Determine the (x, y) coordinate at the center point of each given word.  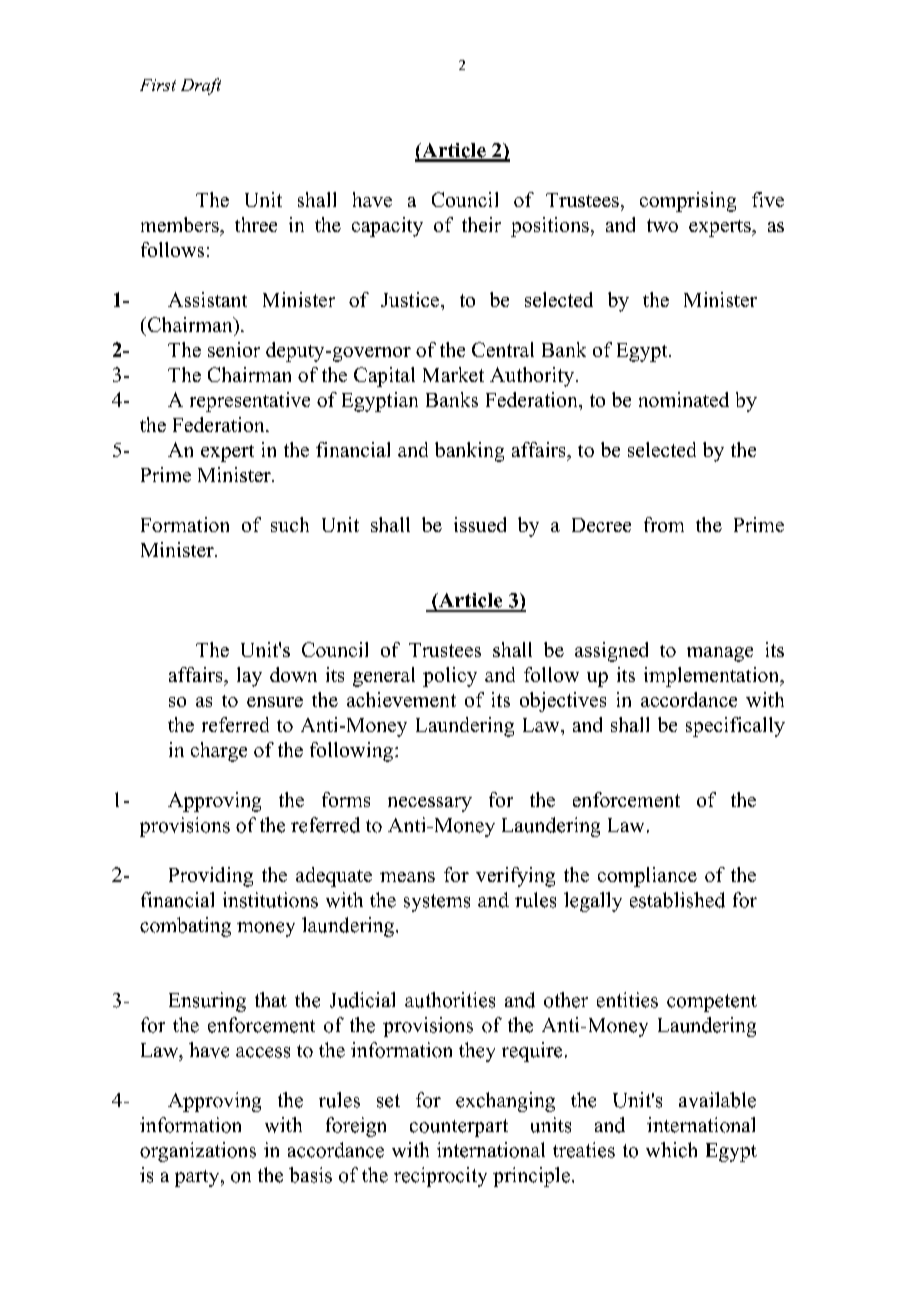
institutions (270, 900)
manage (720, 654)
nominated (684, 399)
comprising (688, 202)
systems (437, 903)
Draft (201, 86)
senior (234, 349)
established (677, 900)
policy (450, 677)
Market (453, 374)
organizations (198, 1152)
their (481, 224)
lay (249, 677)
